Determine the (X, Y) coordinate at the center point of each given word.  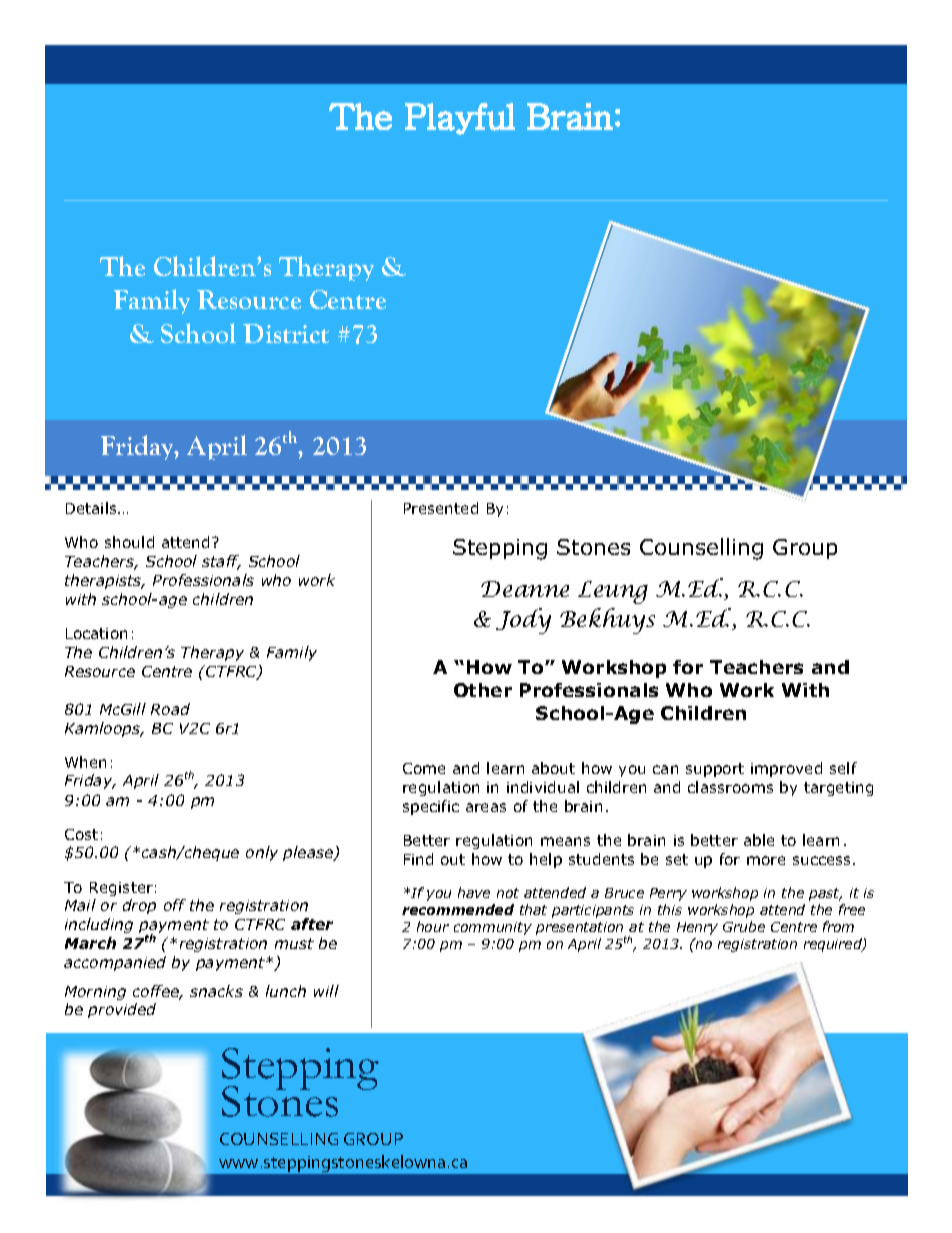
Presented (441, 508)
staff (221, 562)
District (286, 333)
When (85, 762)
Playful (460, 119)
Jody (523, 621)
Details (93, 508)
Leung (613, 592)
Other (483, 690)
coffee (157, 992)
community (493, 928)
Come (424, 768)
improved (786, 769)
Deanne (525, 589)
